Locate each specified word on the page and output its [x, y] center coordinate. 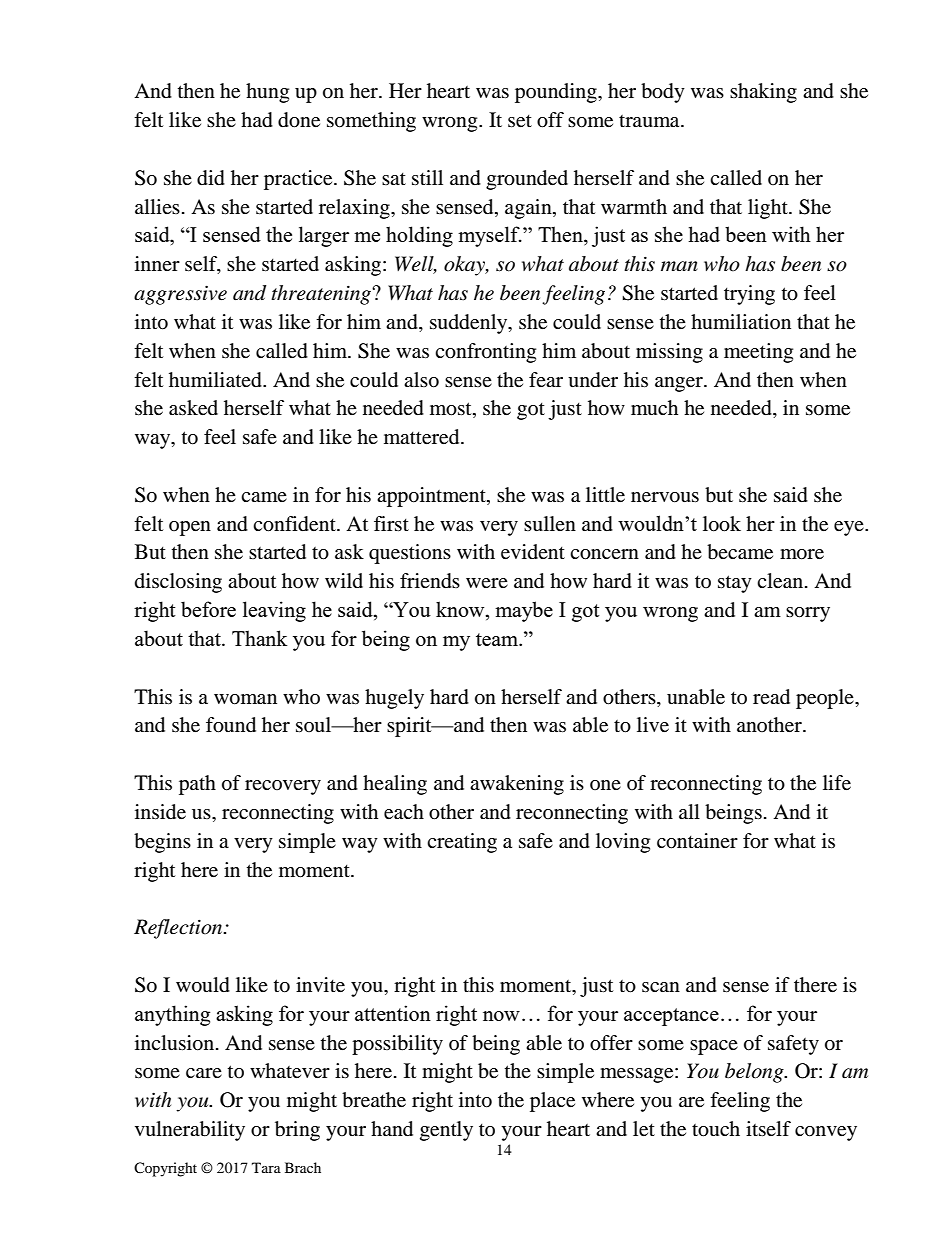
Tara [266, 1167]
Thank [260, 638]
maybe [524, 611]
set [520, 121]
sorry [808, 614]
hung [267, 93]
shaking [763, 93]
